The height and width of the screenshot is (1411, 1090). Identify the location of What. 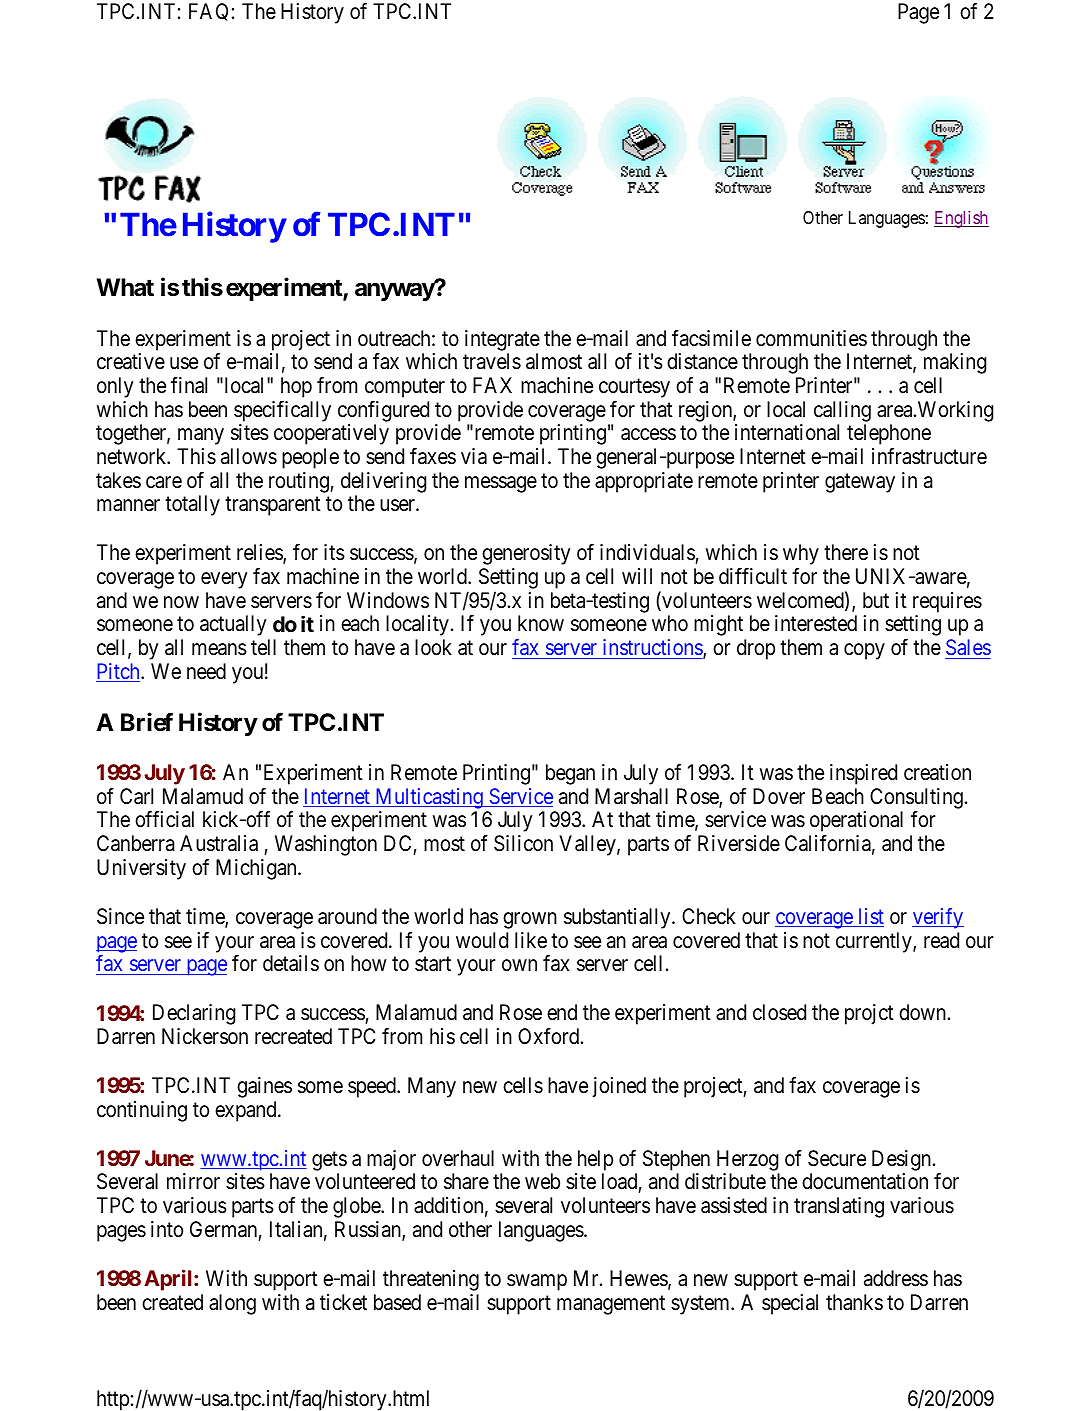
(125, 287).
